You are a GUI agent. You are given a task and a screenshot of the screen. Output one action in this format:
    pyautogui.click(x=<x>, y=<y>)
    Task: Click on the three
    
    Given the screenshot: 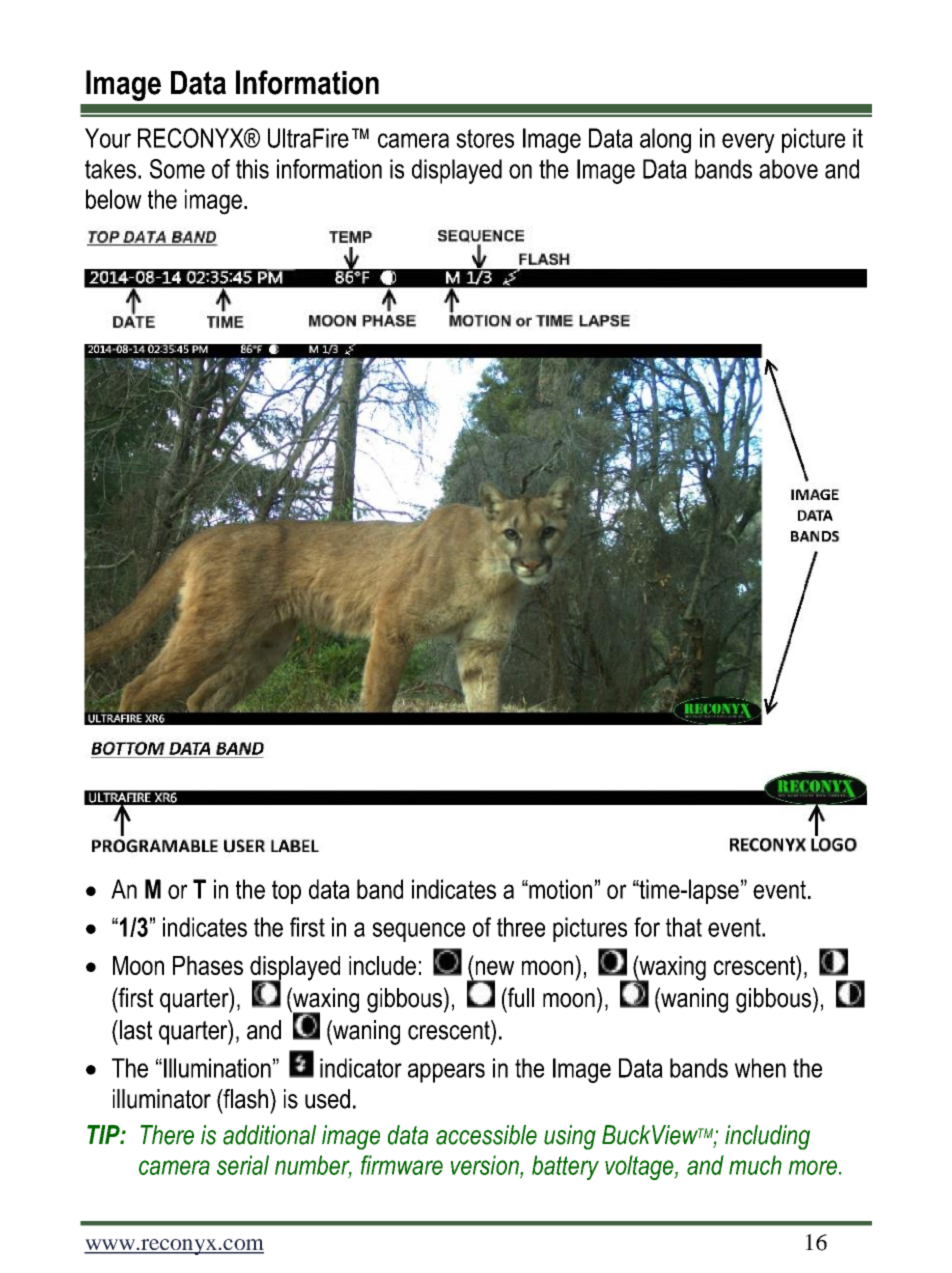 What is the action you would take?
    pyautogui.click(x=521, y=927)
